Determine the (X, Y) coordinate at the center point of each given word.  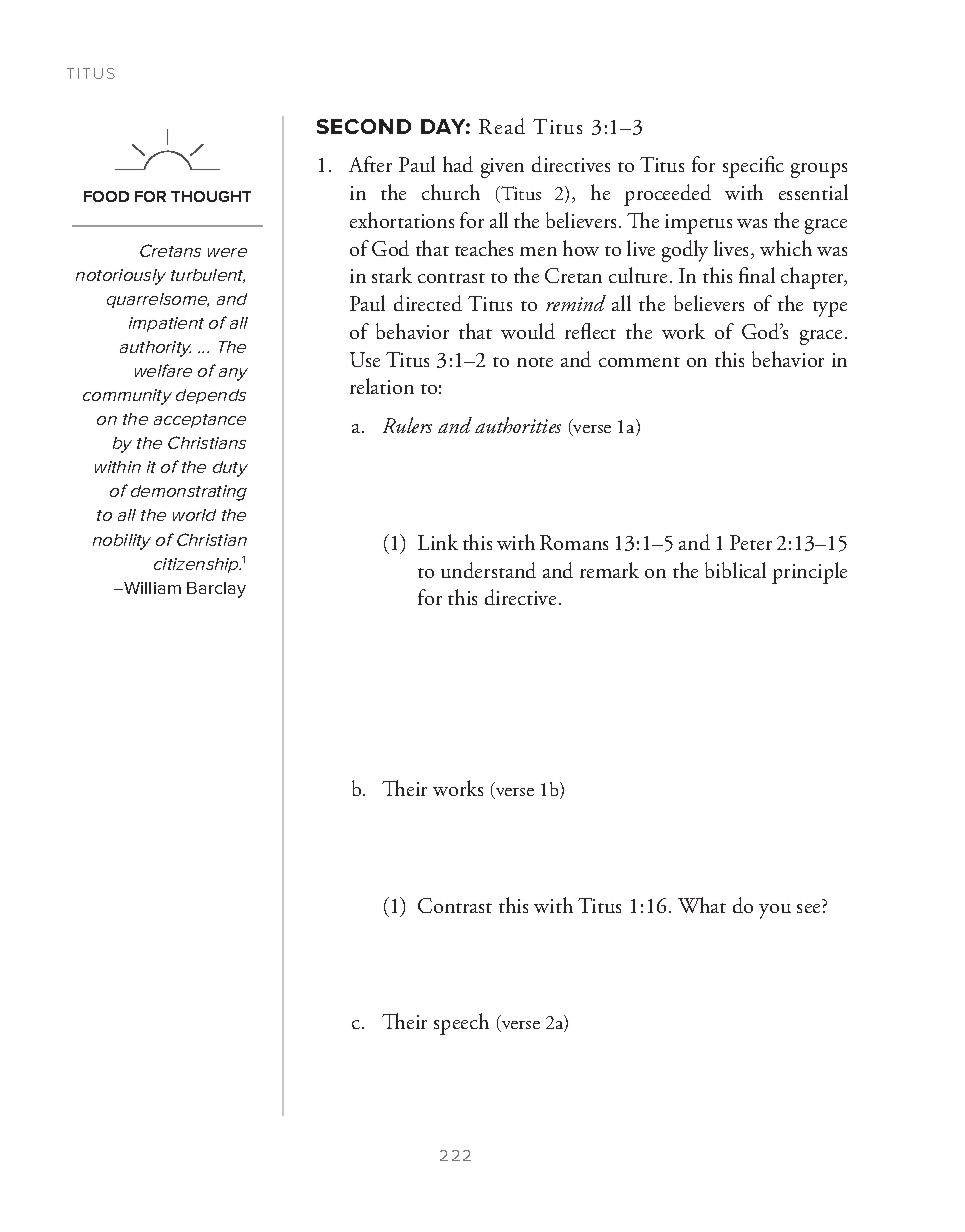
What (702, 905)
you (775, 911)
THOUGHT (211, 196)
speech (461, 1024)
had (458, 164)
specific (753, 167)
